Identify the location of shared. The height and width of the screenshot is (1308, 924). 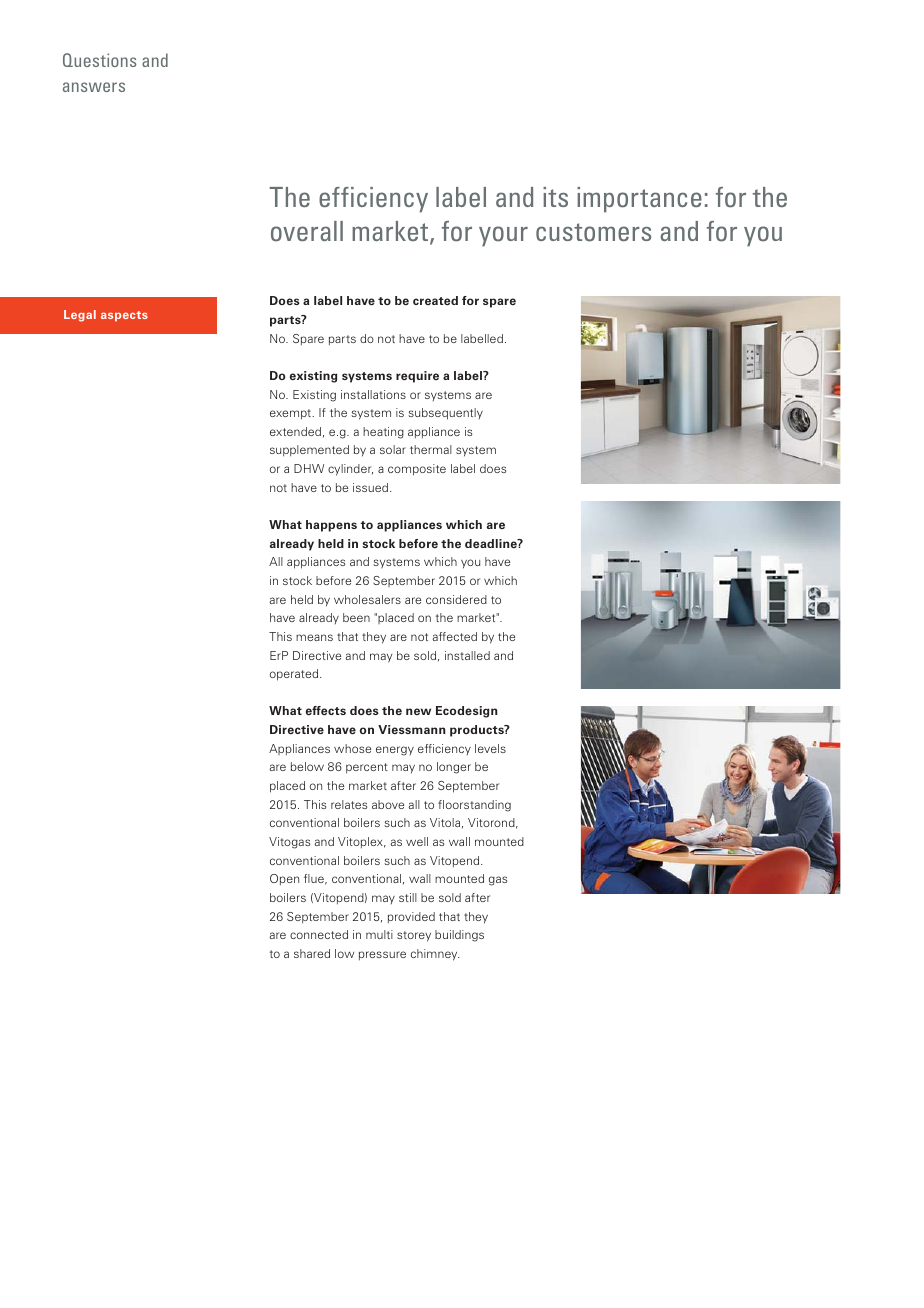
(312, 953).
